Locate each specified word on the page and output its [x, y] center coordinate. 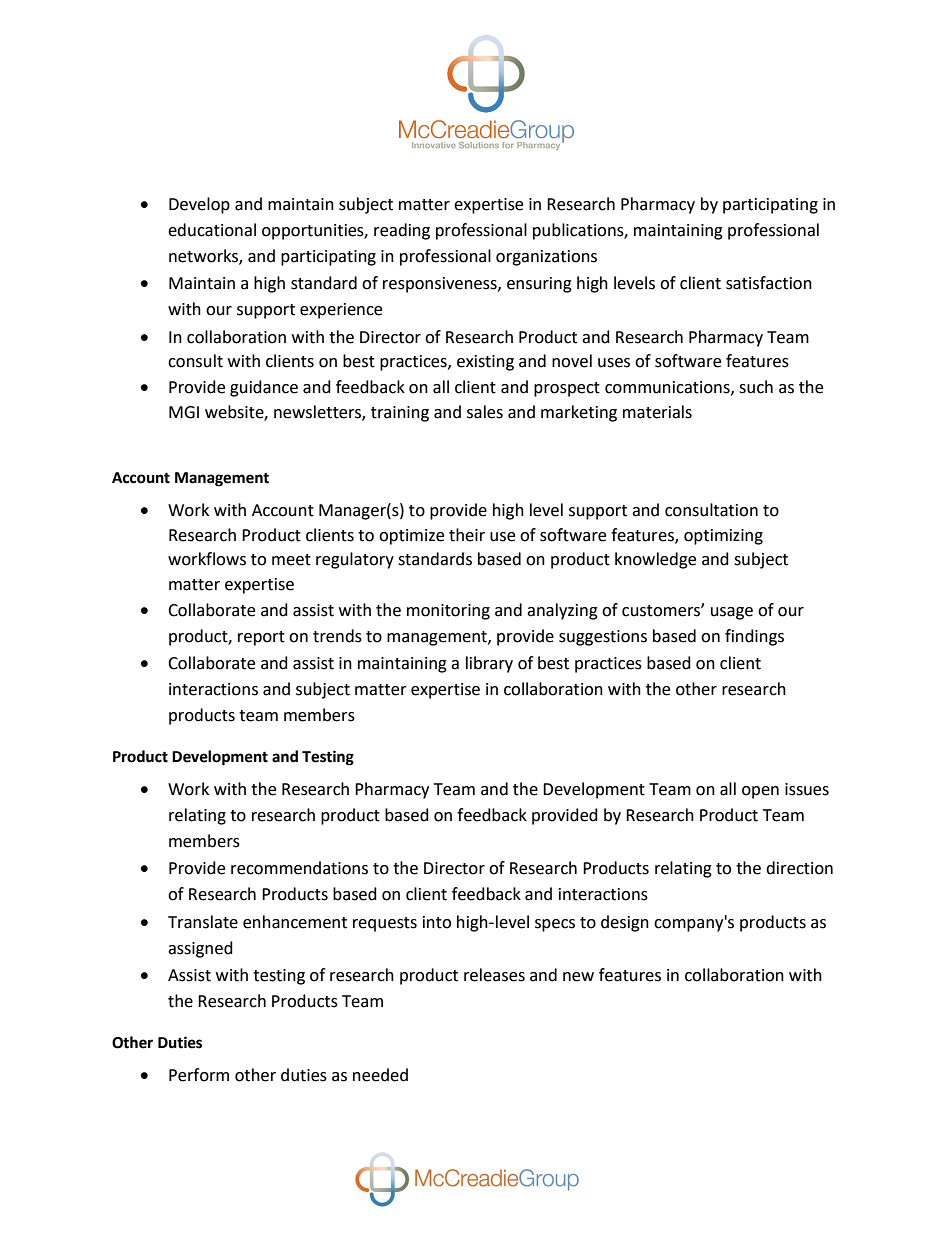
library [489, 664]
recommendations [299, 868]
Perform [199, 1075]
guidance [264, 388]
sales [485, 412]
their [467, 535]
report [261, 638]
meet [291, 560]
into [437, 922]
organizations [546, 258]
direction [799, 868]
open [760, 792]
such [756, 387]
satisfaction [769, 283]
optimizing [723, 537]
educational [212, 230]
